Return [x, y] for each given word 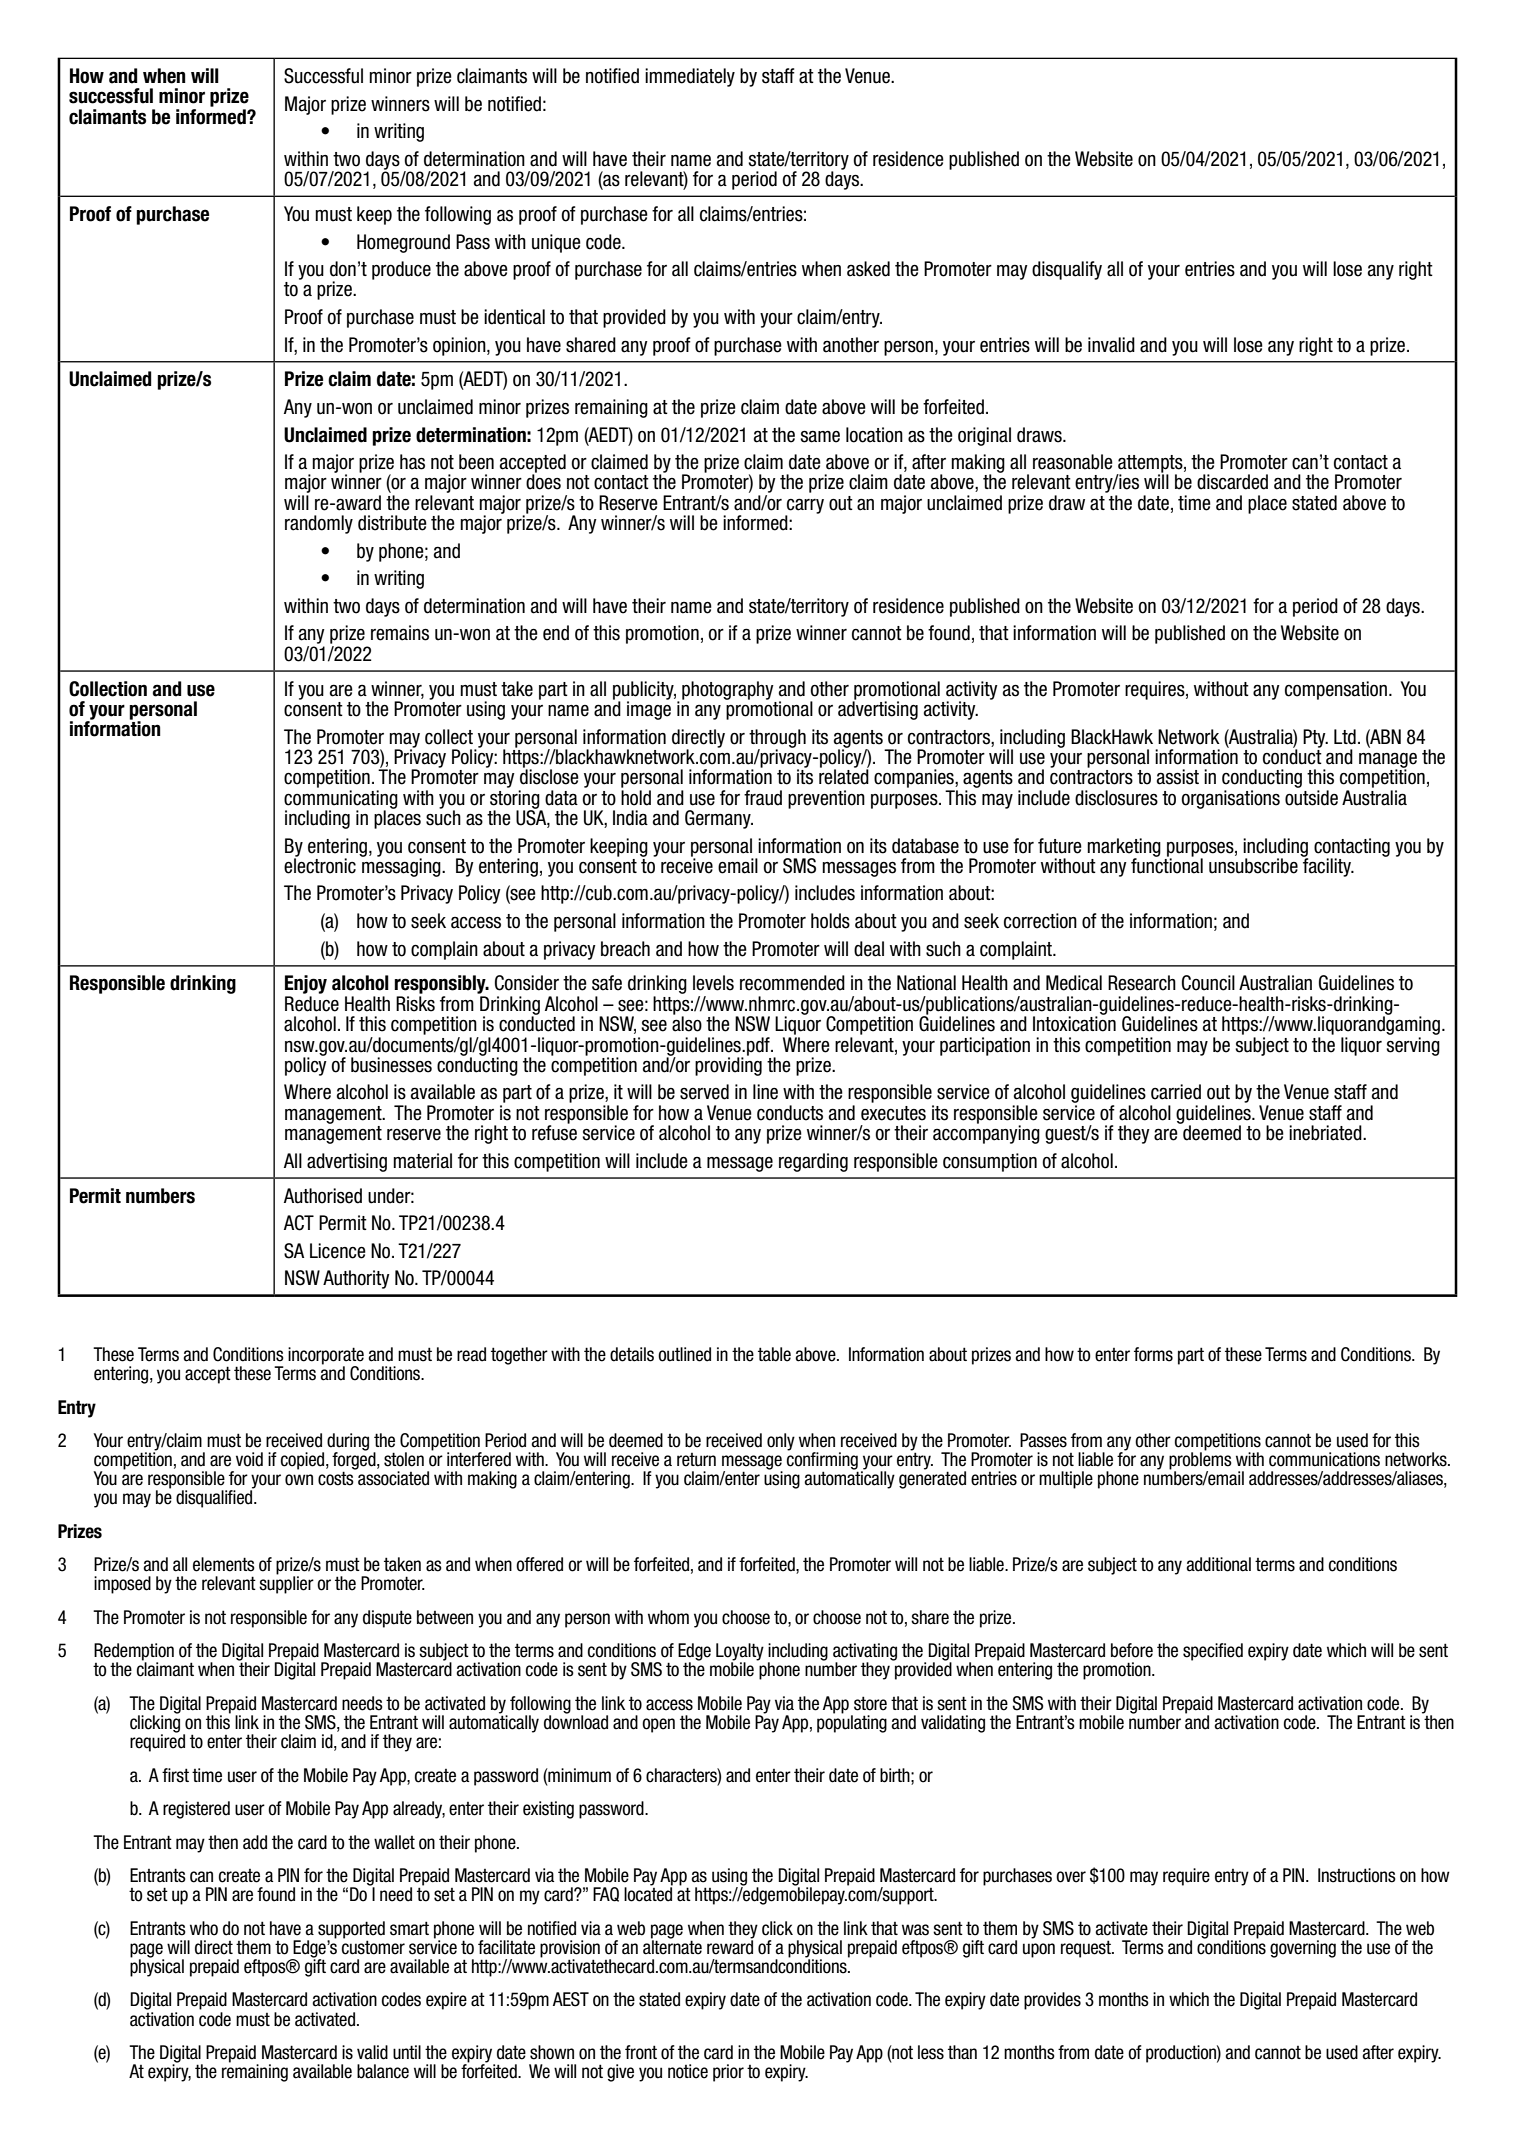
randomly [319, 524]
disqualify [1067, 270]
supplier [286, 1584]
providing [728, 1065]
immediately [690, 77]
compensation [1336, 690]
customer [373, 1946]
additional [1218, 1564]
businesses [391, 1065]
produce [401, 270]
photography [728, 690]
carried [1176, 1092]
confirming [822, 1461]
